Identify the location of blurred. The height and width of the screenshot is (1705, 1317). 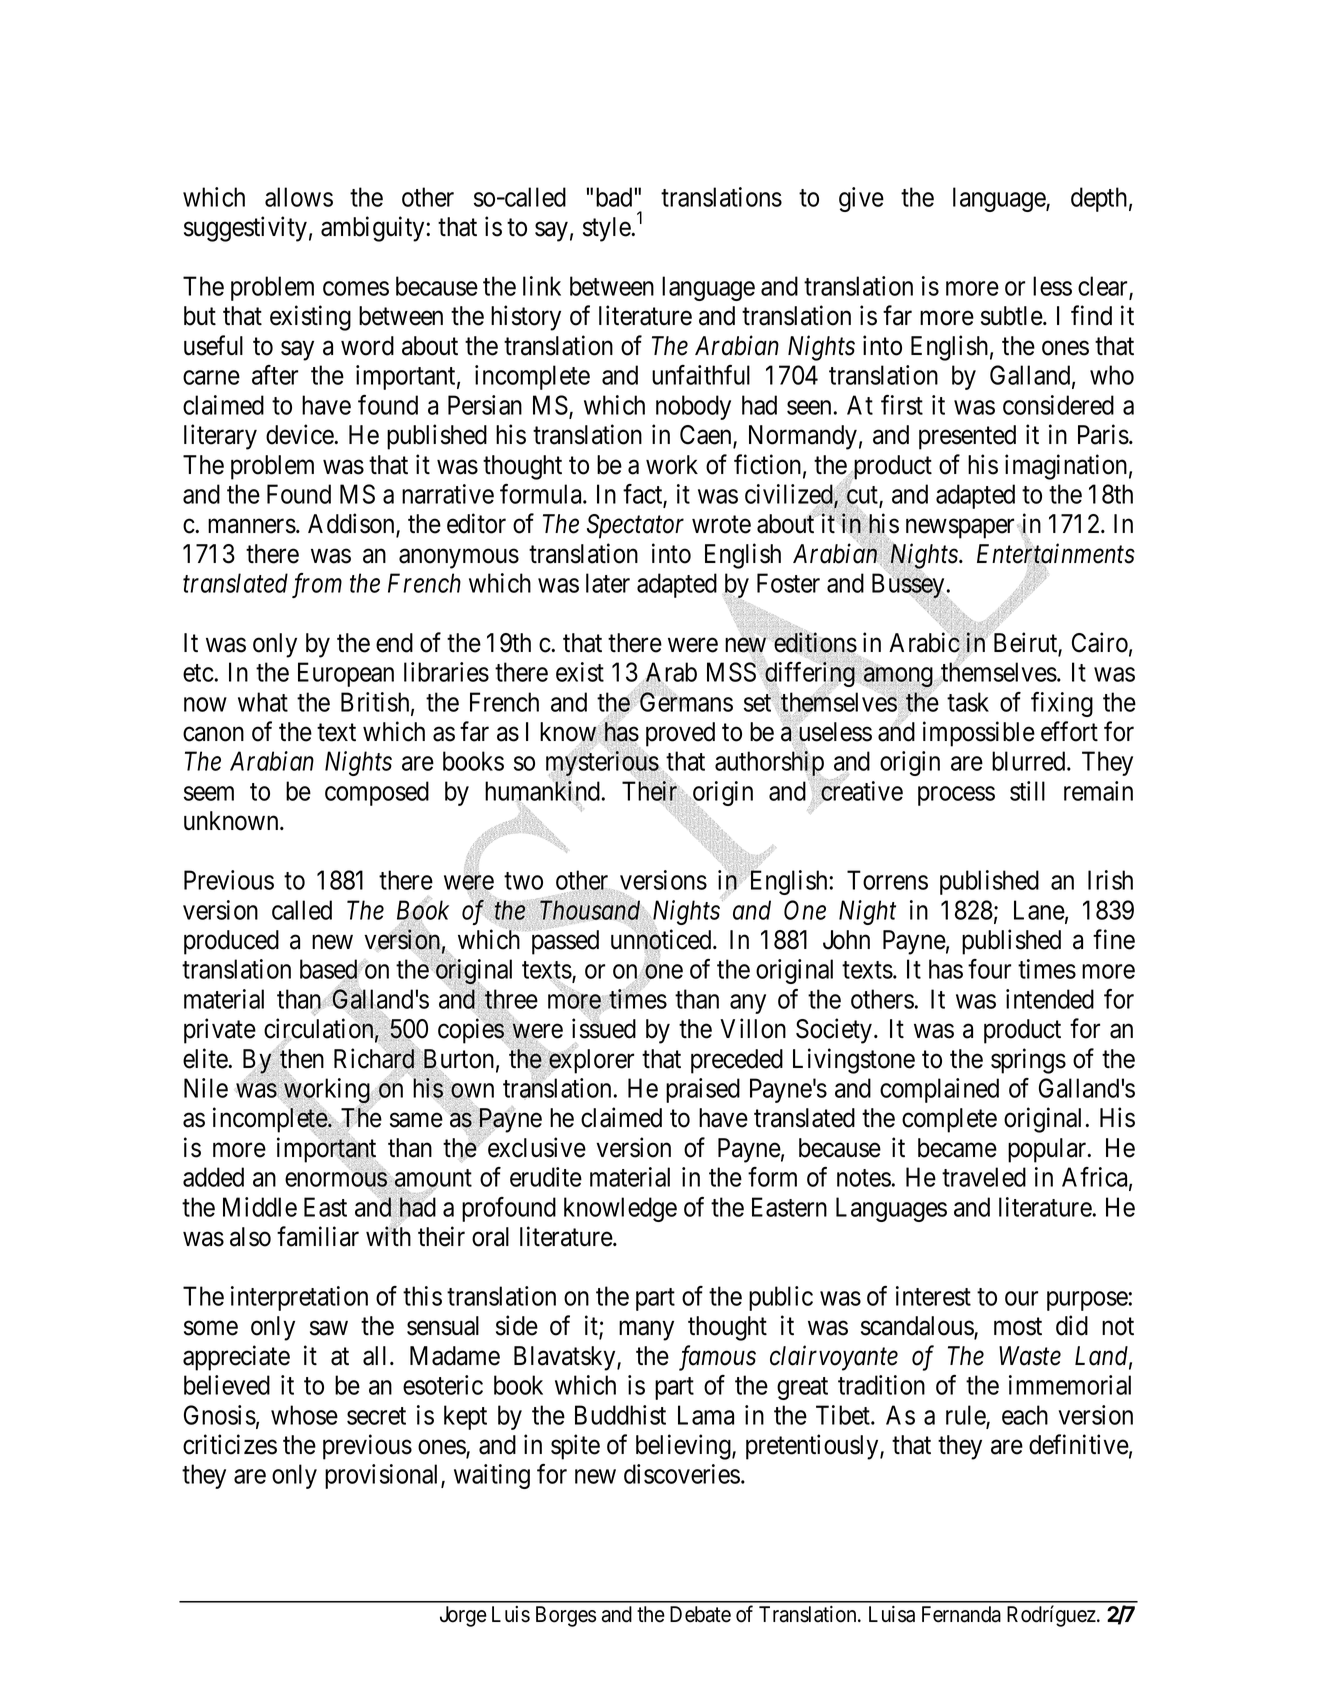
(1030, 761).
